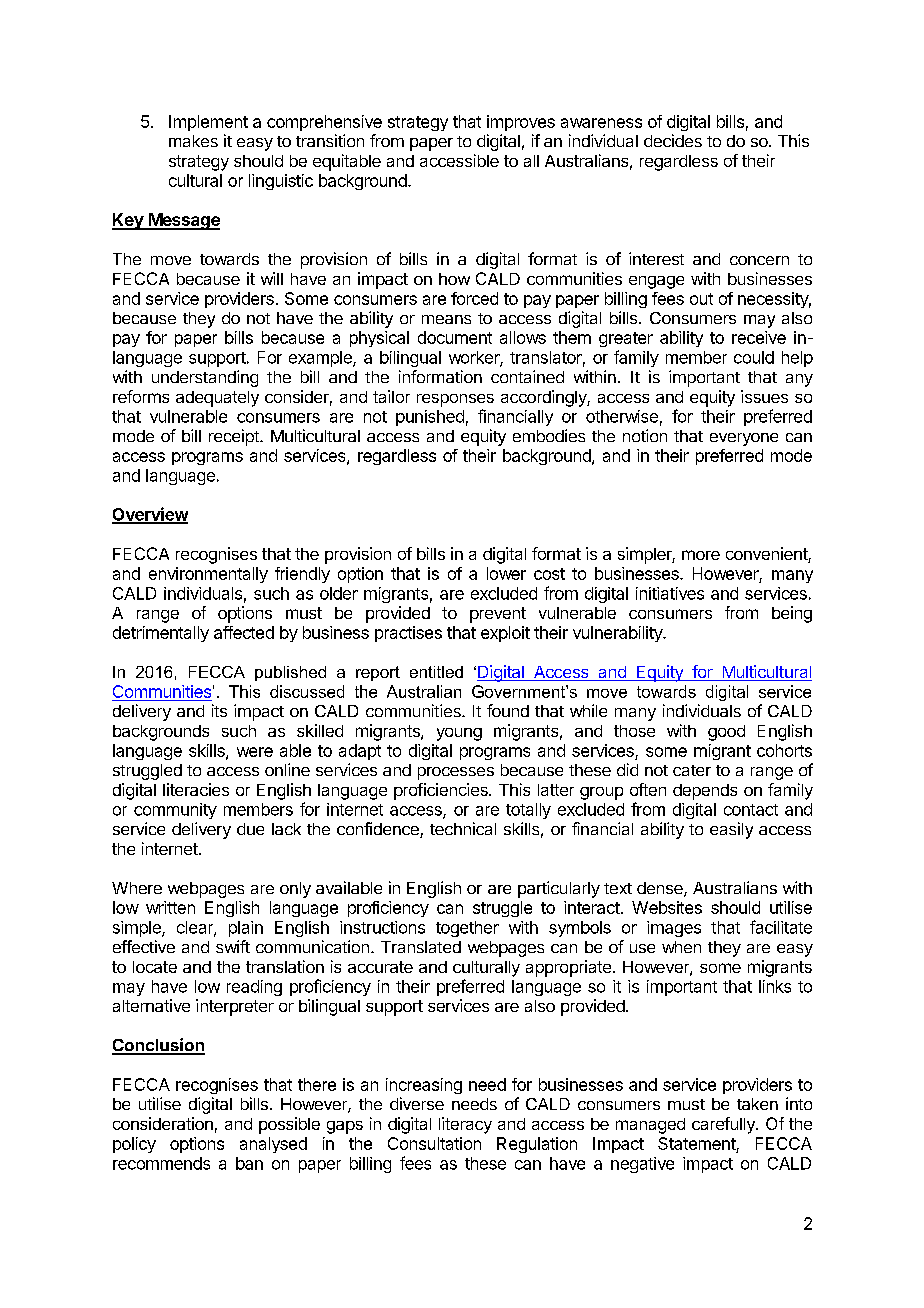 This document has height=1308, width=924. I want to click on ban, so click(249, 1163).
